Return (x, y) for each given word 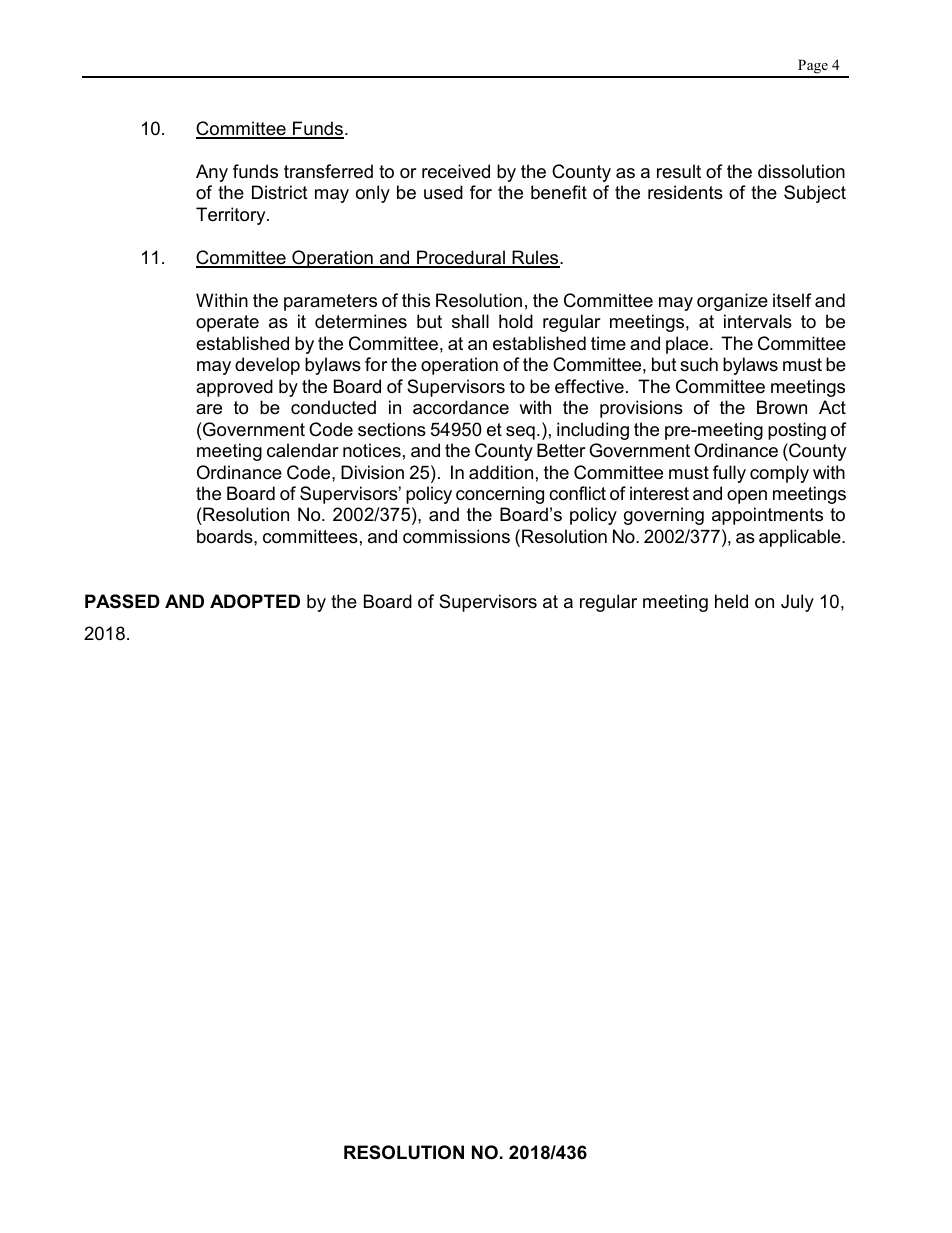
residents (685, 192)
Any (212, 173)
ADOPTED (255, 601)
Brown (782, 407)
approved (234, 388)
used (443, 192)
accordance (461, 407)
